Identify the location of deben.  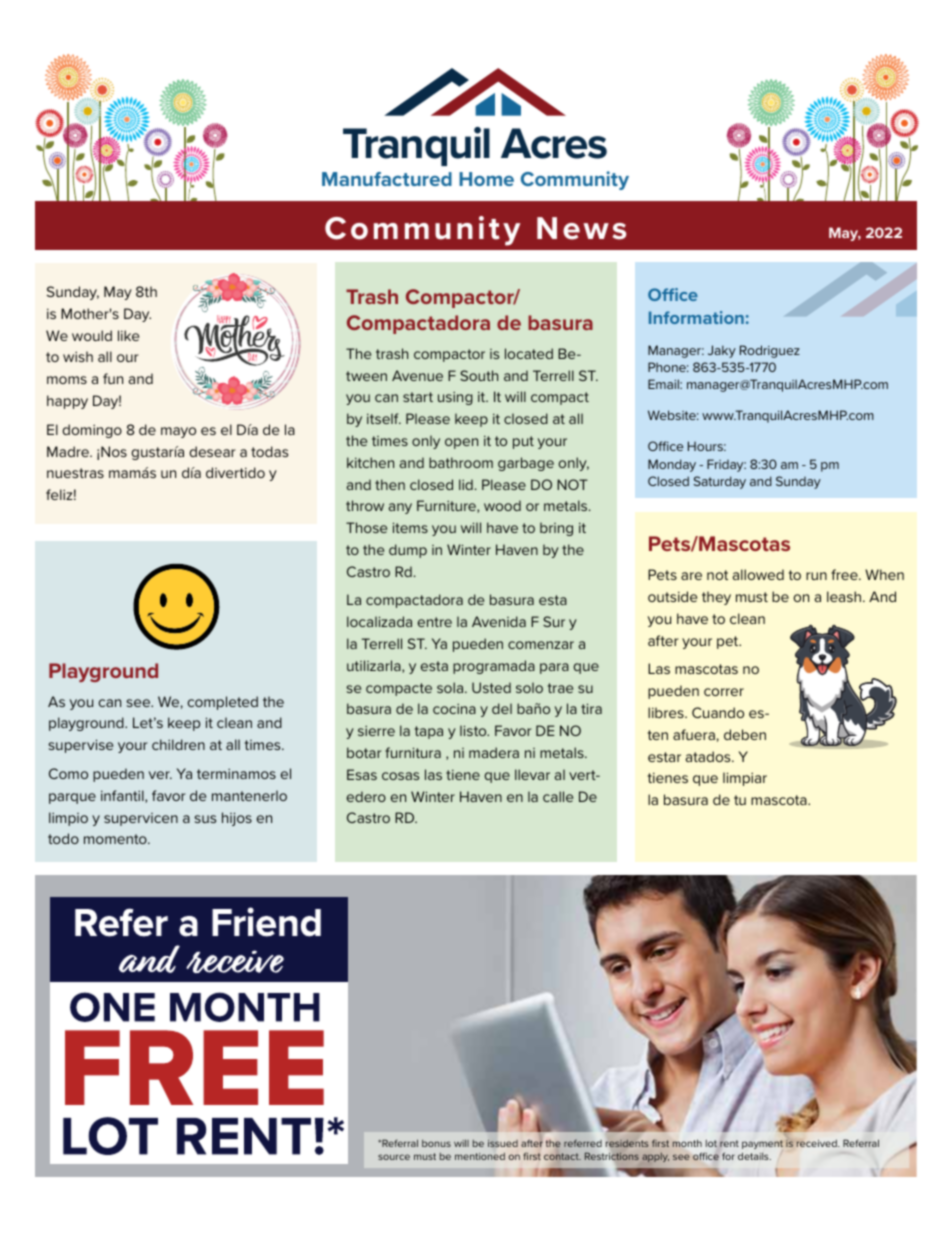
(745, 734).
